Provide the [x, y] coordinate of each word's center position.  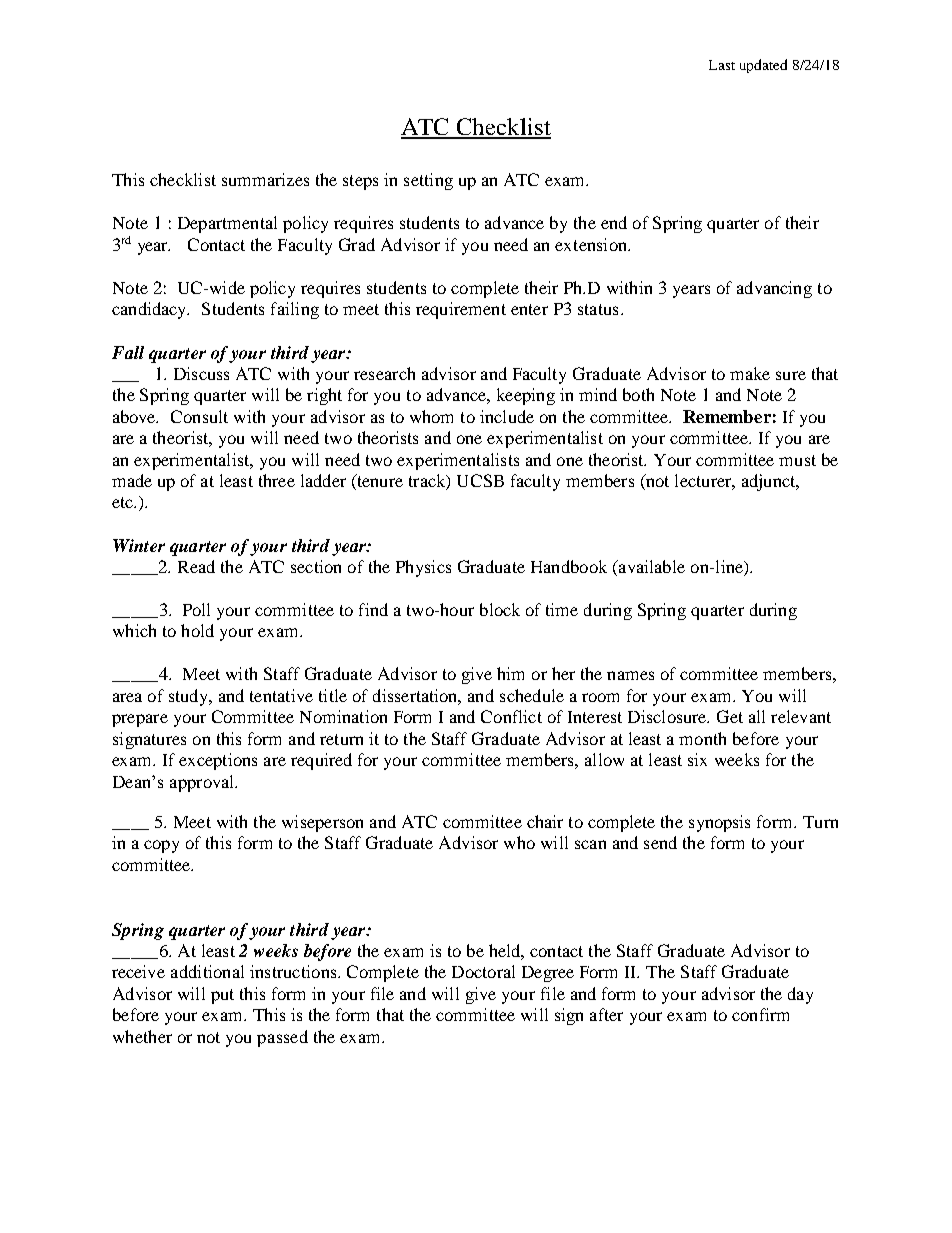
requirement [461, 310]
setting [428, 181]
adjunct [770, 482]
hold [197, 630]
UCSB [480, 480]
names [630, 675]
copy [161, 846]
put [222, 996]
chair [545, 821]
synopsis [719, 823]
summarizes [265, 179]
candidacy [150, 310]
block [500, 609]
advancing [774, 289]
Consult [199, 416]
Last [722, 65]
